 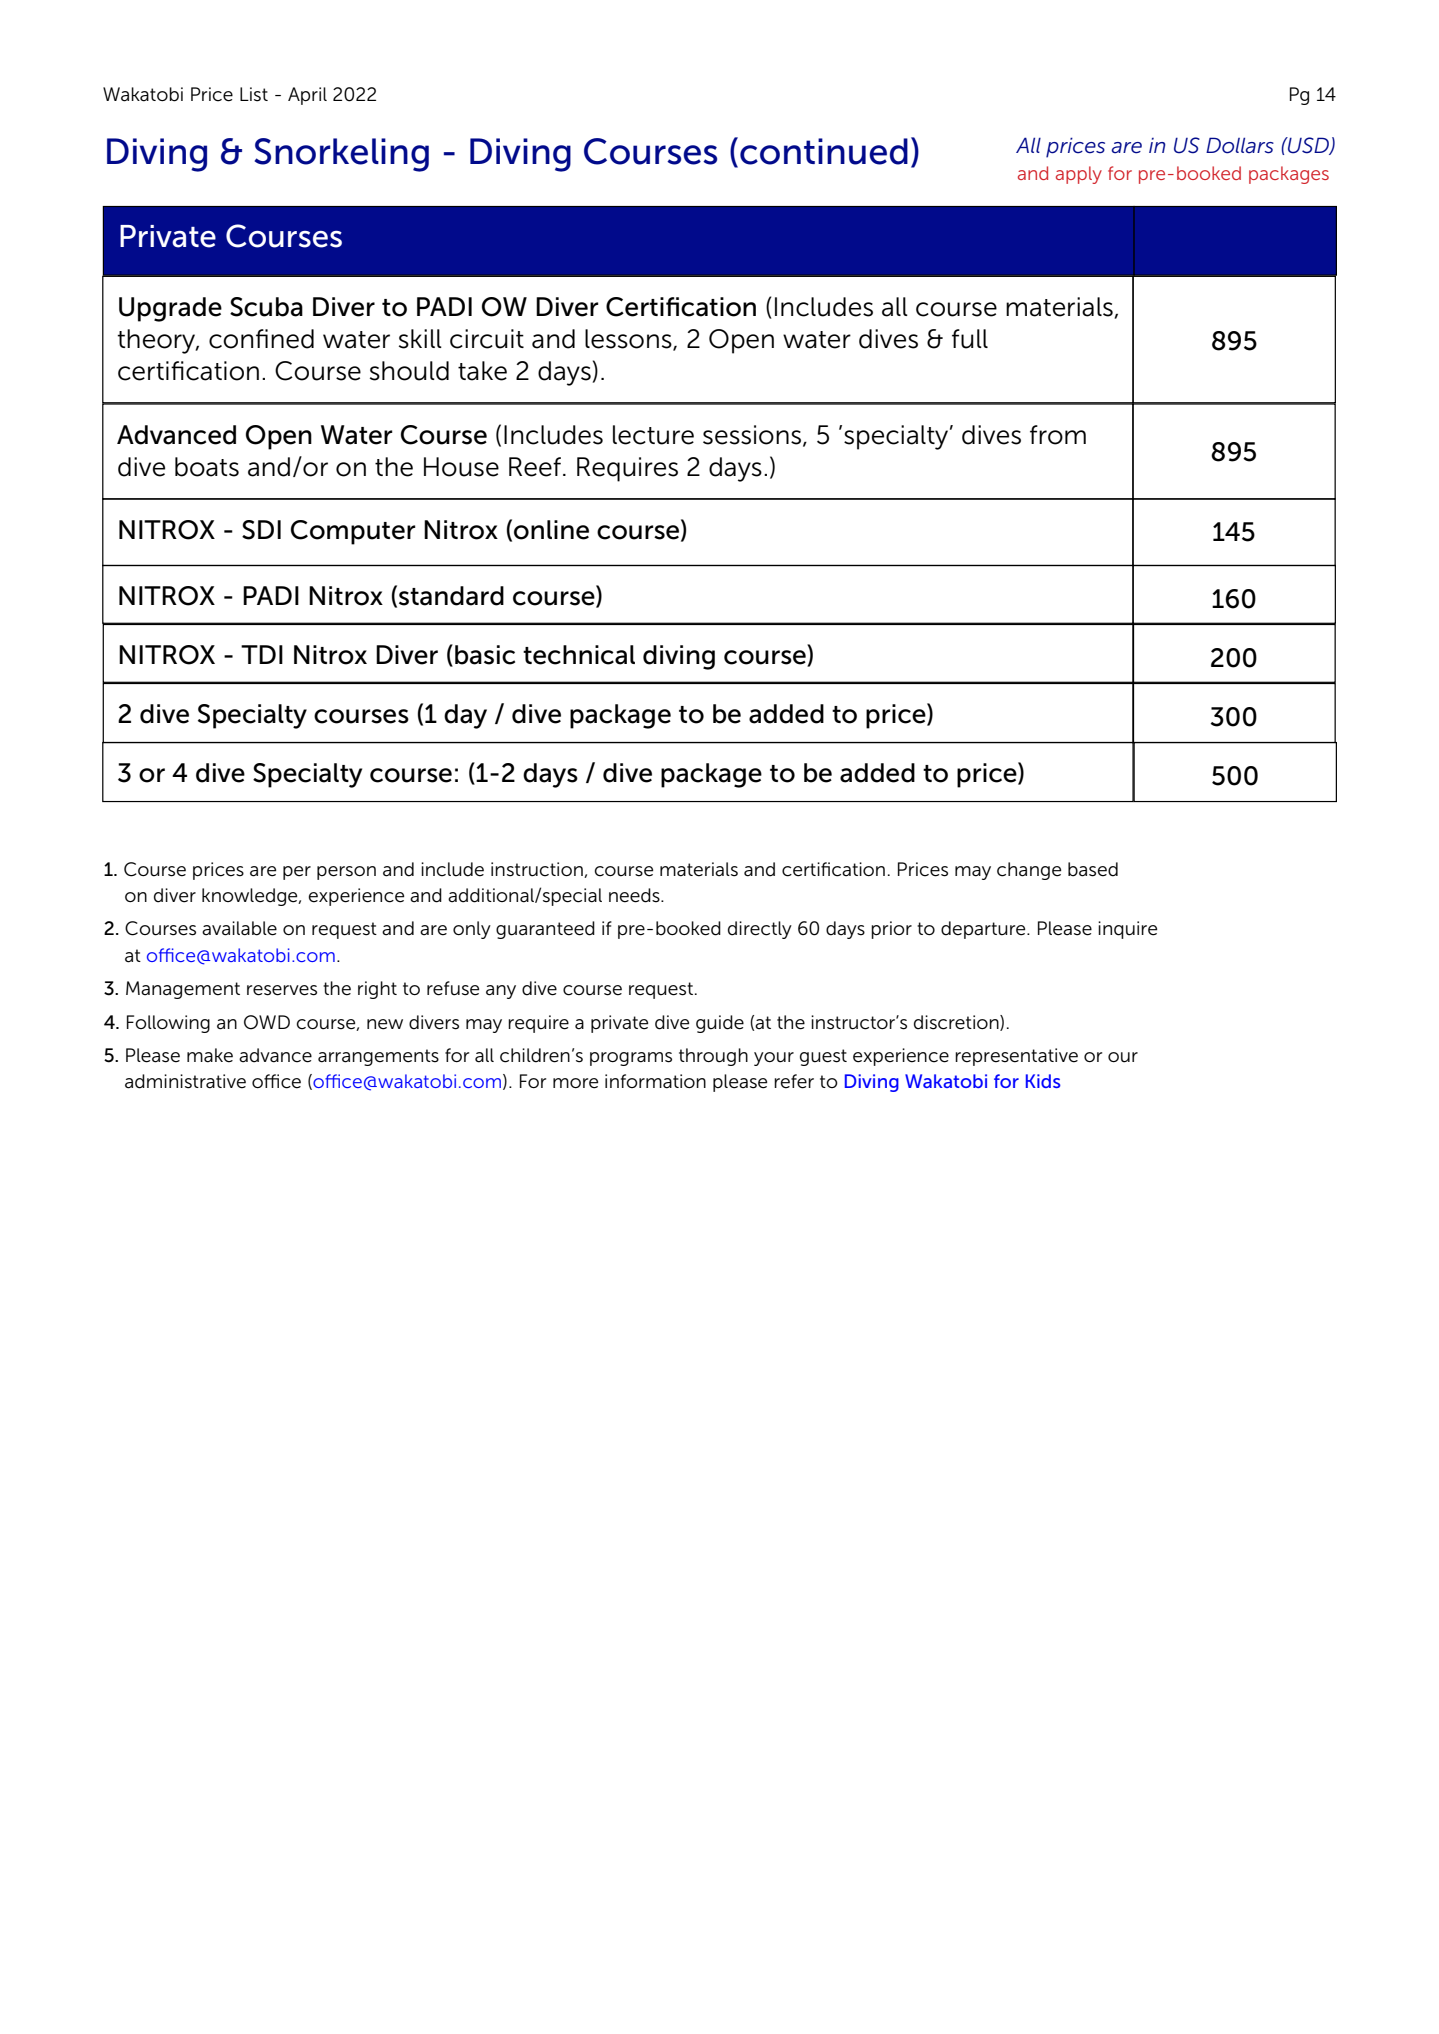 I want to click on apply, so click(x=1079, y=175).
